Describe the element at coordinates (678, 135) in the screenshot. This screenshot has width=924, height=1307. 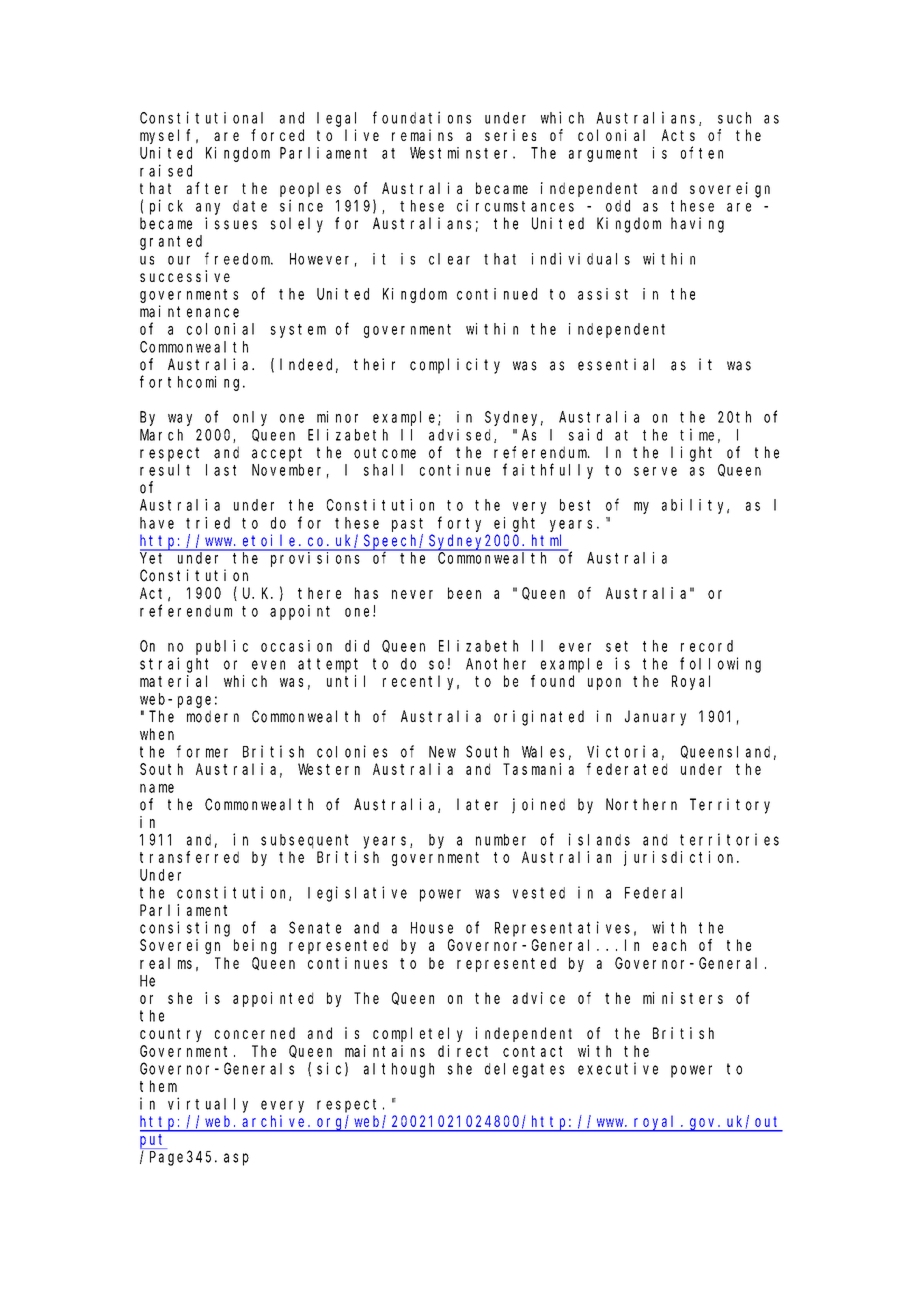
I see `Acts` at that location.
